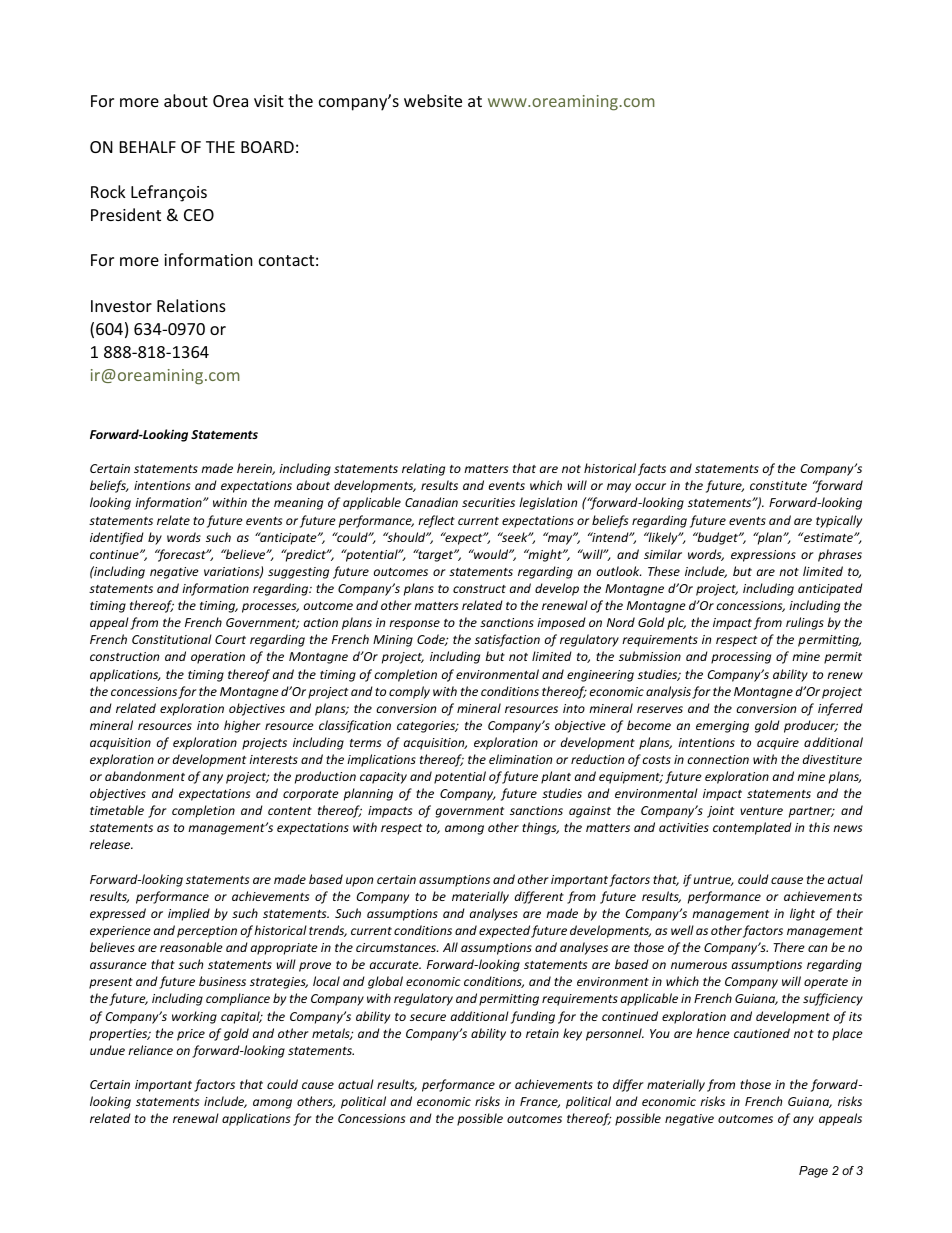 This document has height=1233, width=952. What do you see at coordinates (540, 828) in the document?
I see `things` at bounding box center [540, 828].
